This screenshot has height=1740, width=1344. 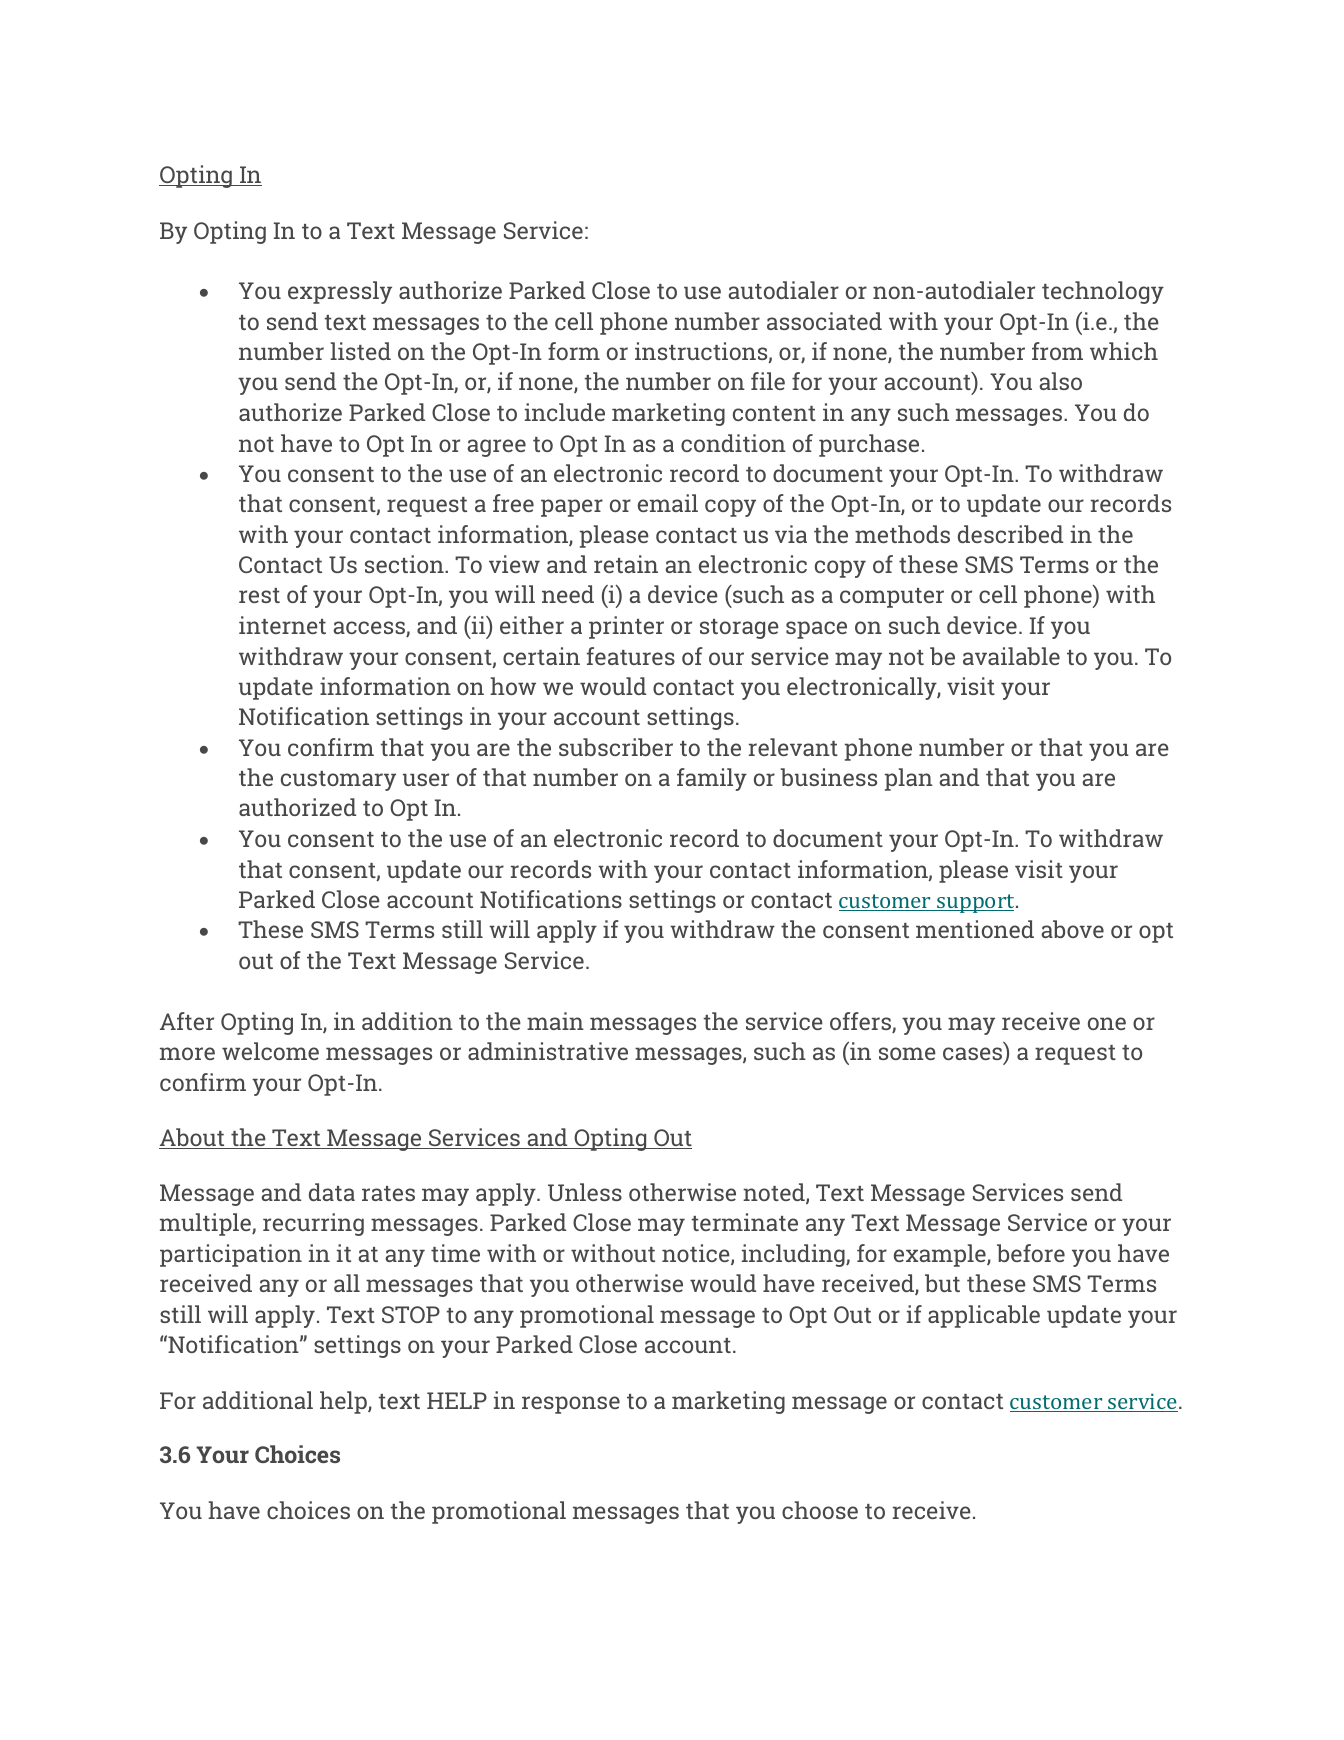 What do you see at coordinates (338, 781) in the screenshot?
I see `customary` at bounding box center [338, 781].
